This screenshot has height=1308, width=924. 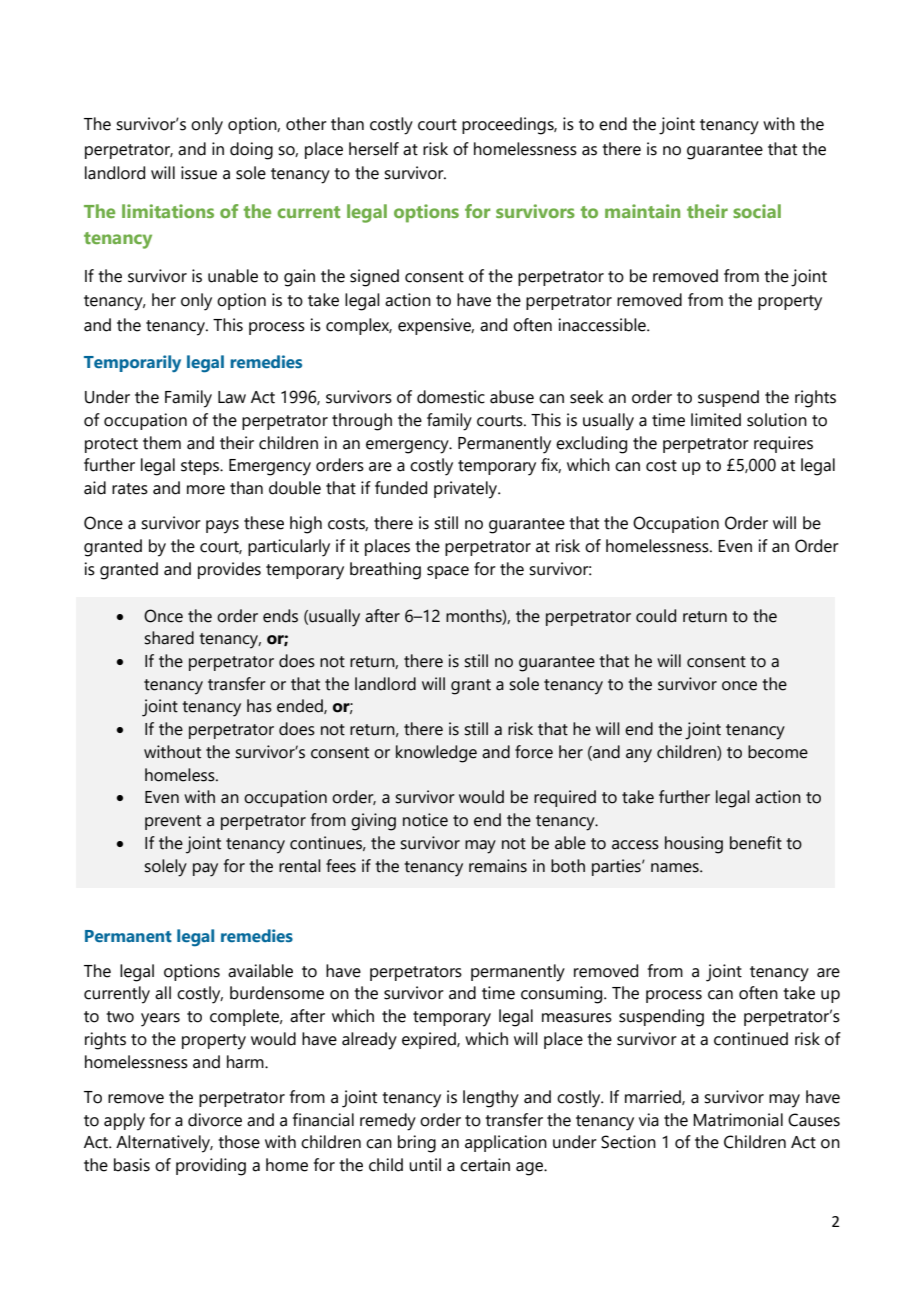 I want to click on domestic, so click(x=451, y=397).
